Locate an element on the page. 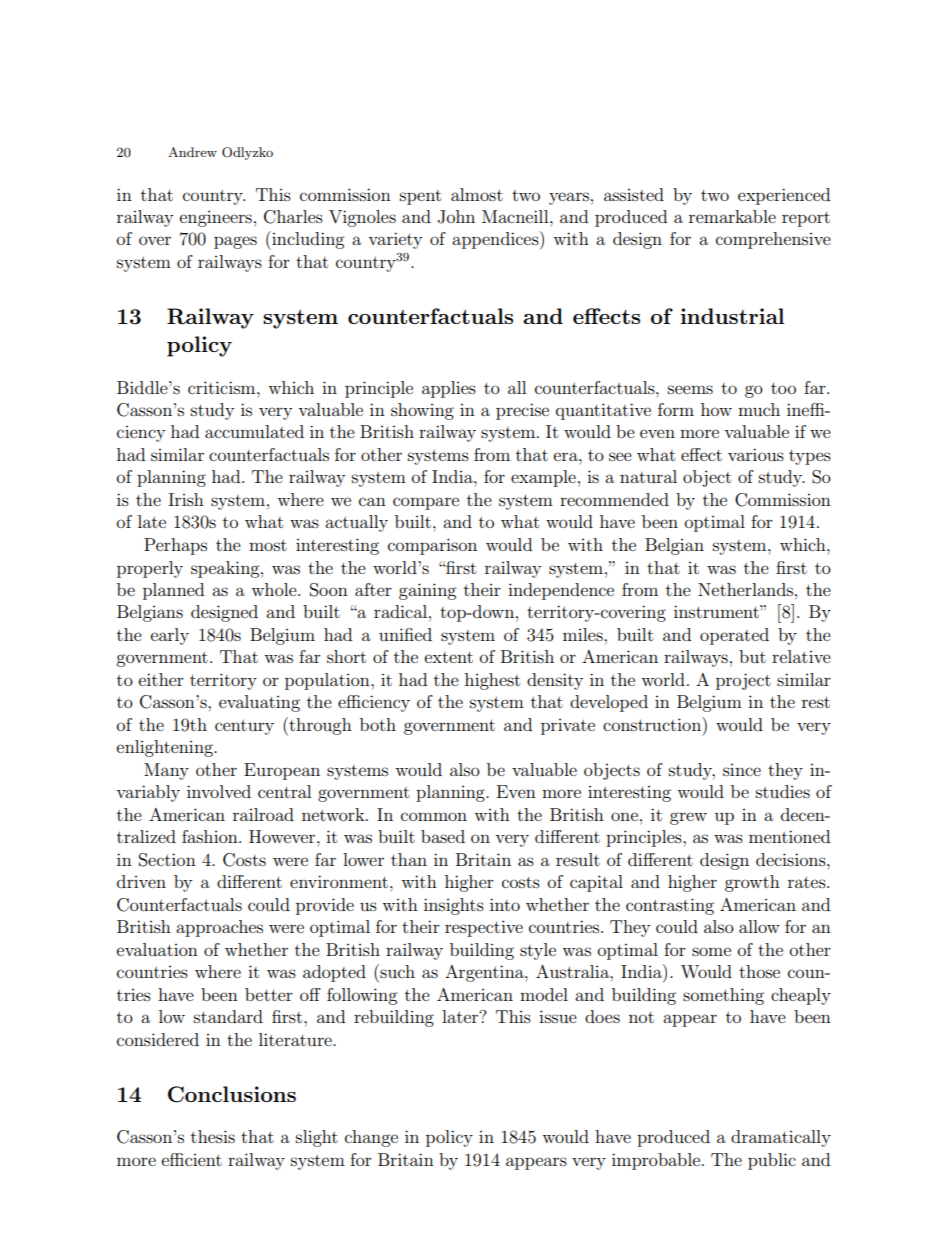  compare is located at coordinates (426, 503).
